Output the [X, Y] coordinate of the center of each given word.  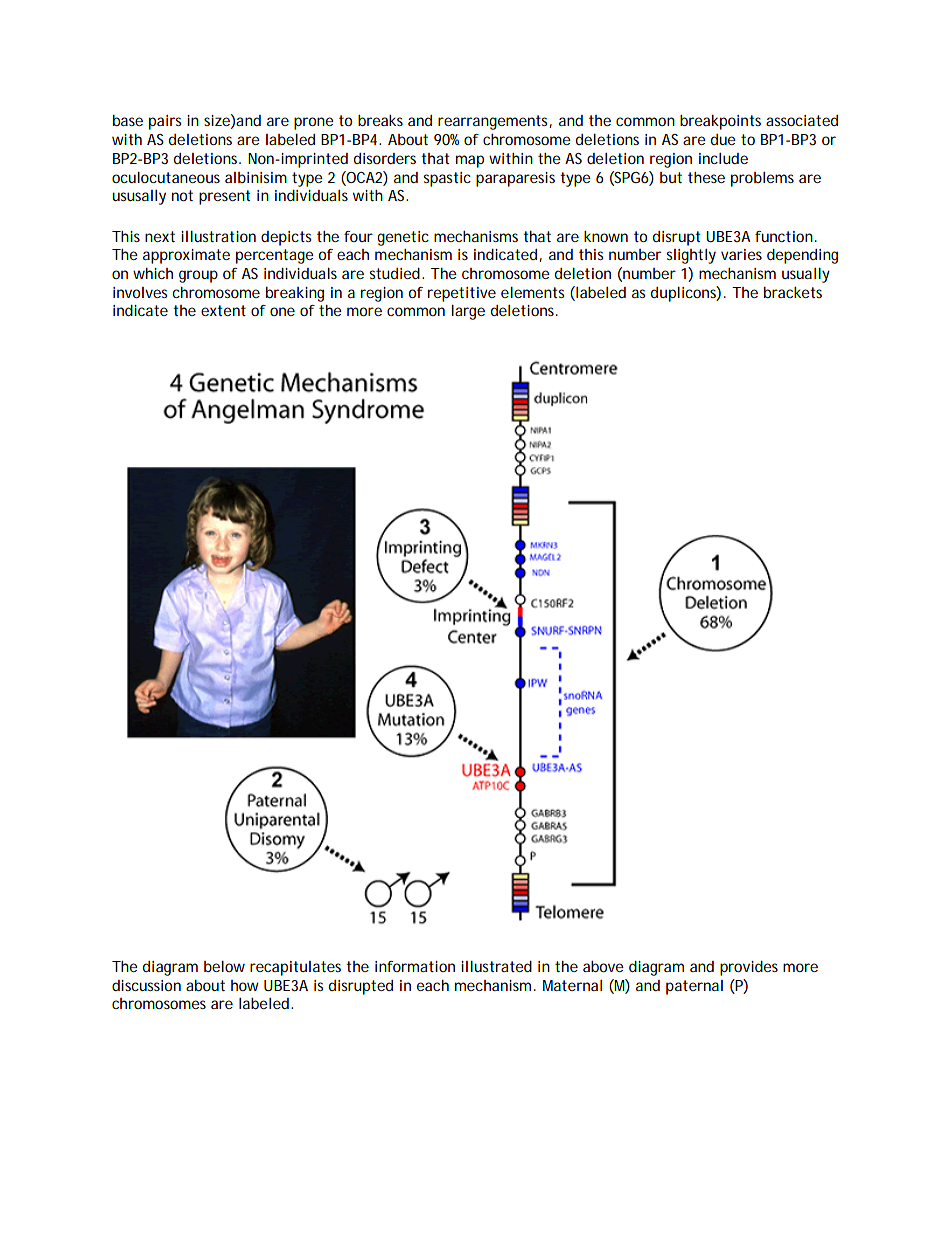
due [723, 139]
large [468, 312]
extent [223, 310]
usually [806, 275]
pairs [165, 122]
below [224, 966]
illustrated [496, 966]
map [470, 161]
